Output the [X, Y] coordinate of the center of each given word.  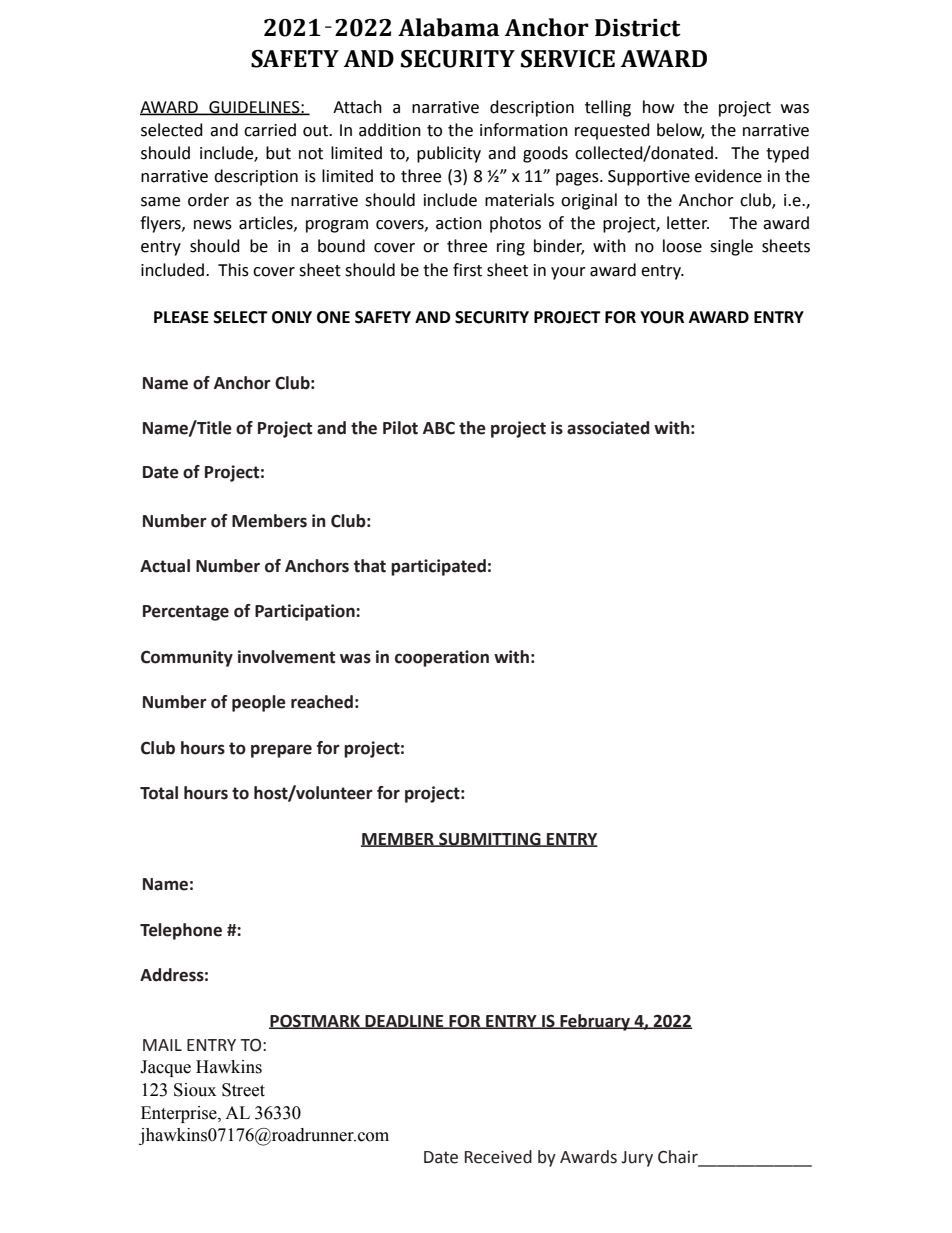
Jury [637, 1159]
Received [498, 1157]
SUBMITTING [490, 839]
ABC [439, 428]
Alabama [448, 27]
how [658, 107]
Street [243, 1090]
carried [270, 130]
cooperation [442, 658]
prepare [281, 751]
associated [608, 428]
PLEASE [181, 317]
